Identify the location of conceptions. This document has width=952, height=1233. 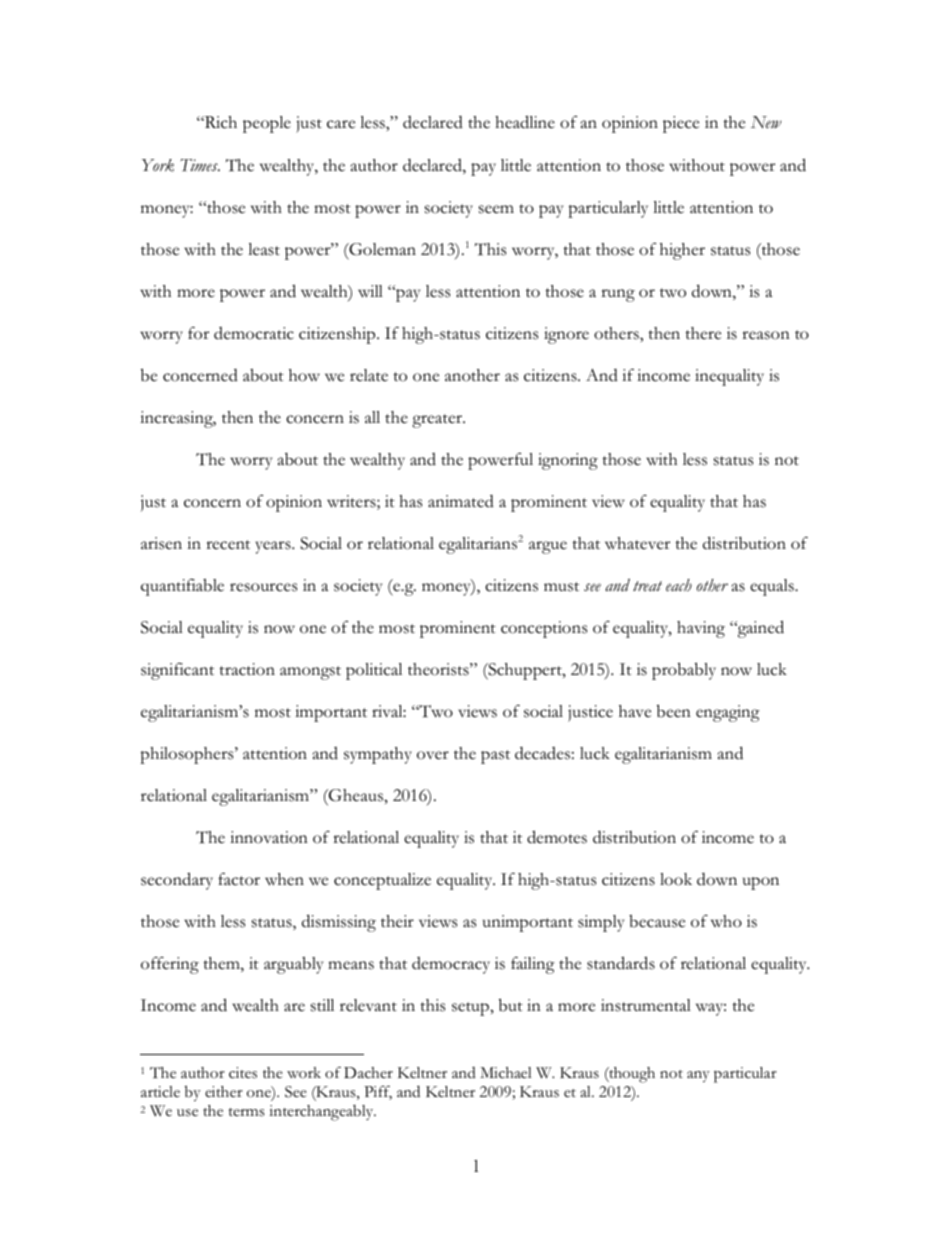
(544, 629).
